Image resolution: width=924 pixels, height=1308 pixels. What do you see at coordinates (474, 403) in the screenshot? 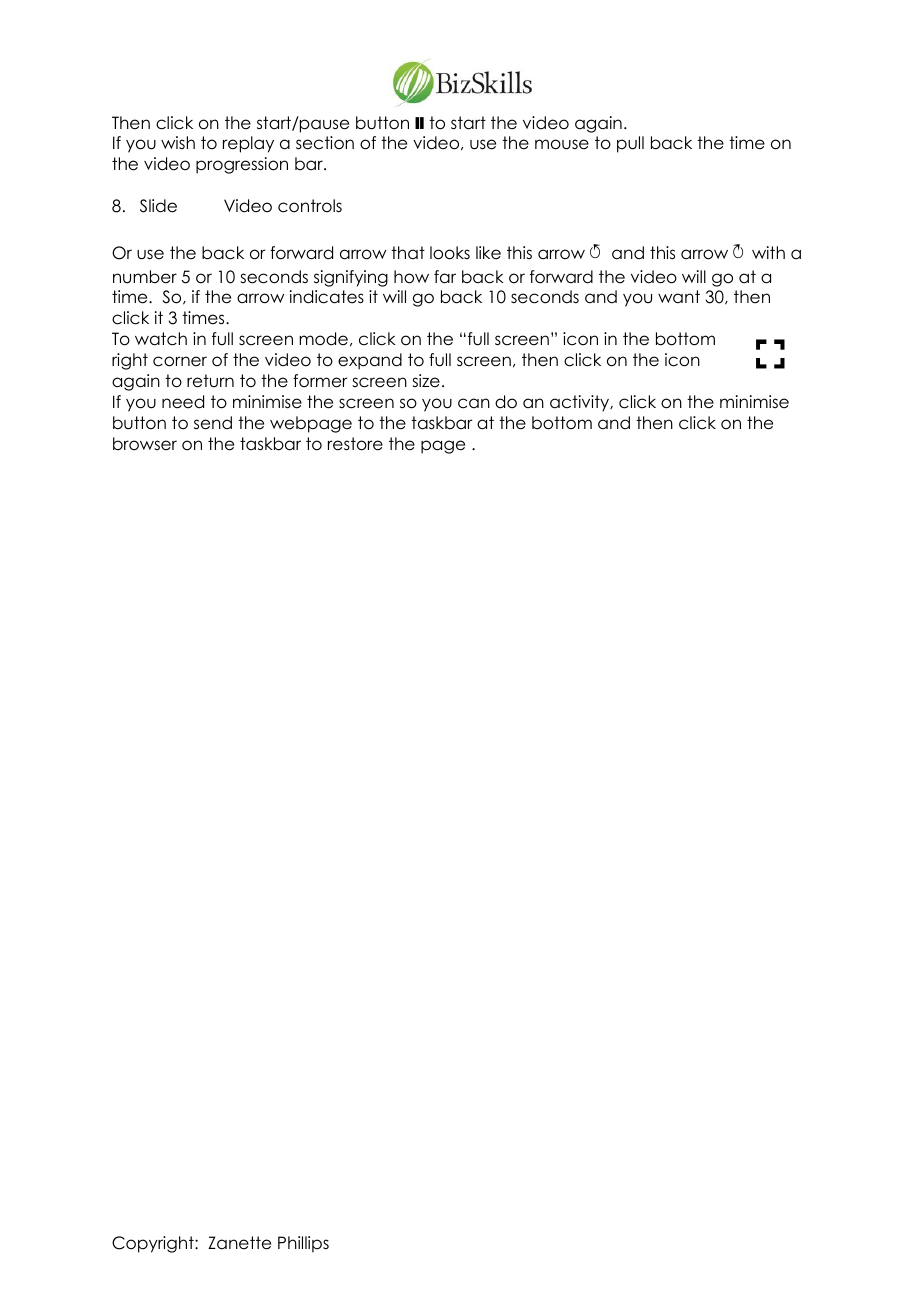
I see `can` at bounding box center [474, 403].
